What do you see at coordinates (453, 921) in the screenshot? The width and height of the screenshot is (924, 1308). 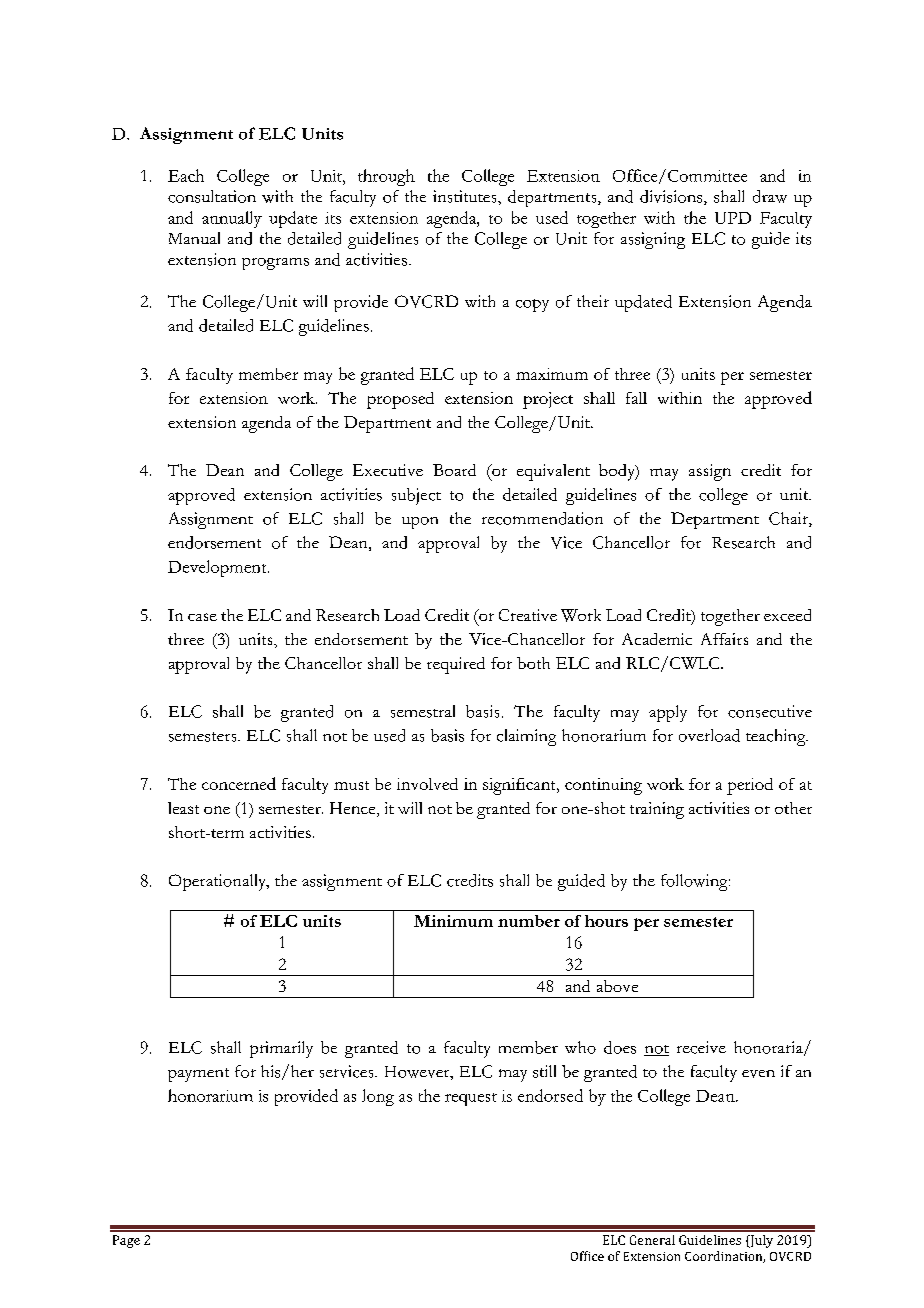 I see `Minimum` at bounding box center [453, 921].
